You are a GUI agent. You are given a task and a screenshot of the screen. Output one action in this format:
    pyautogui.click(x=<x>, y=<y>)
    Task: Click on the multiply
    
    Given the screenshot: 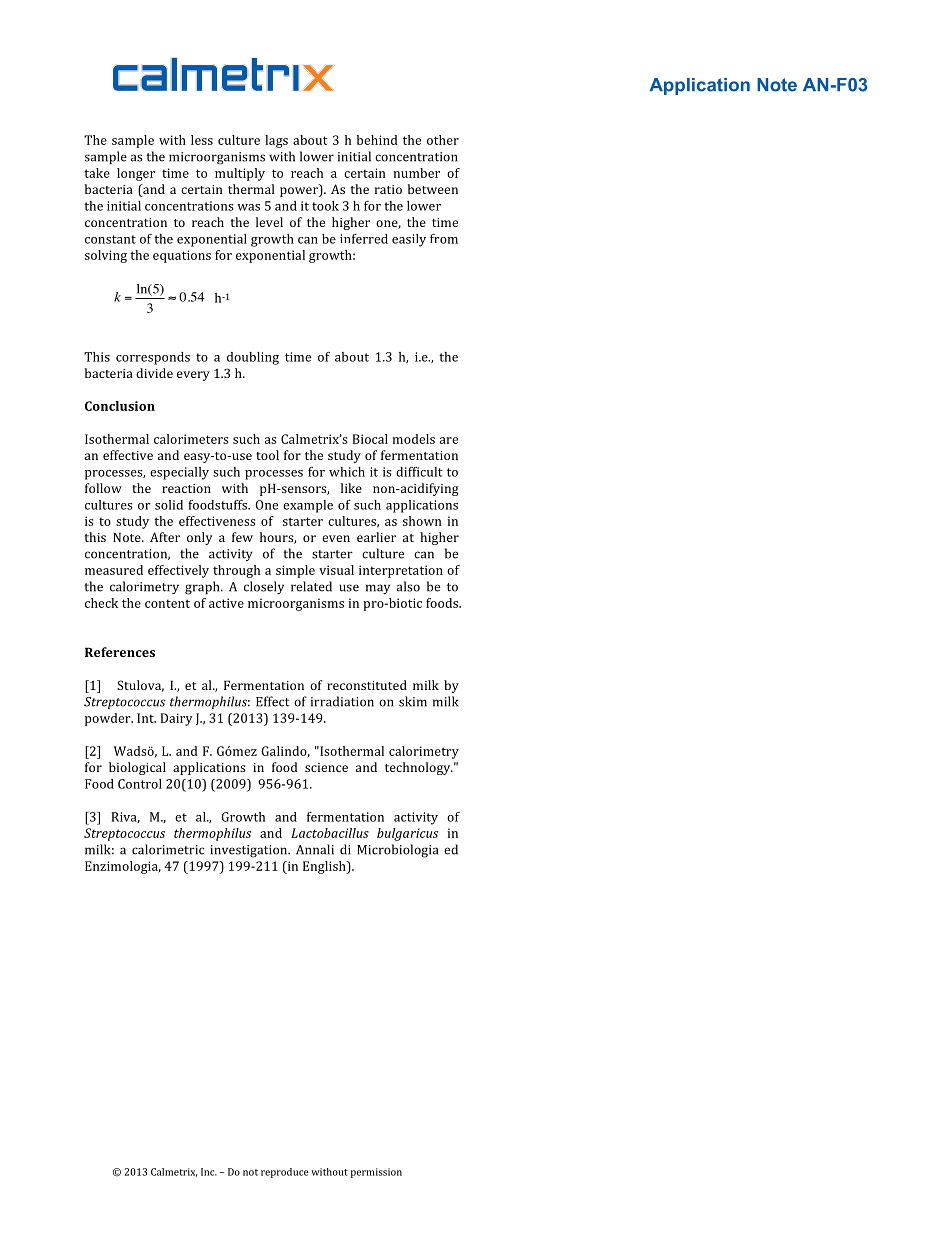 What is the action you would take?
    pyautogui.click(x=240, y=174)
